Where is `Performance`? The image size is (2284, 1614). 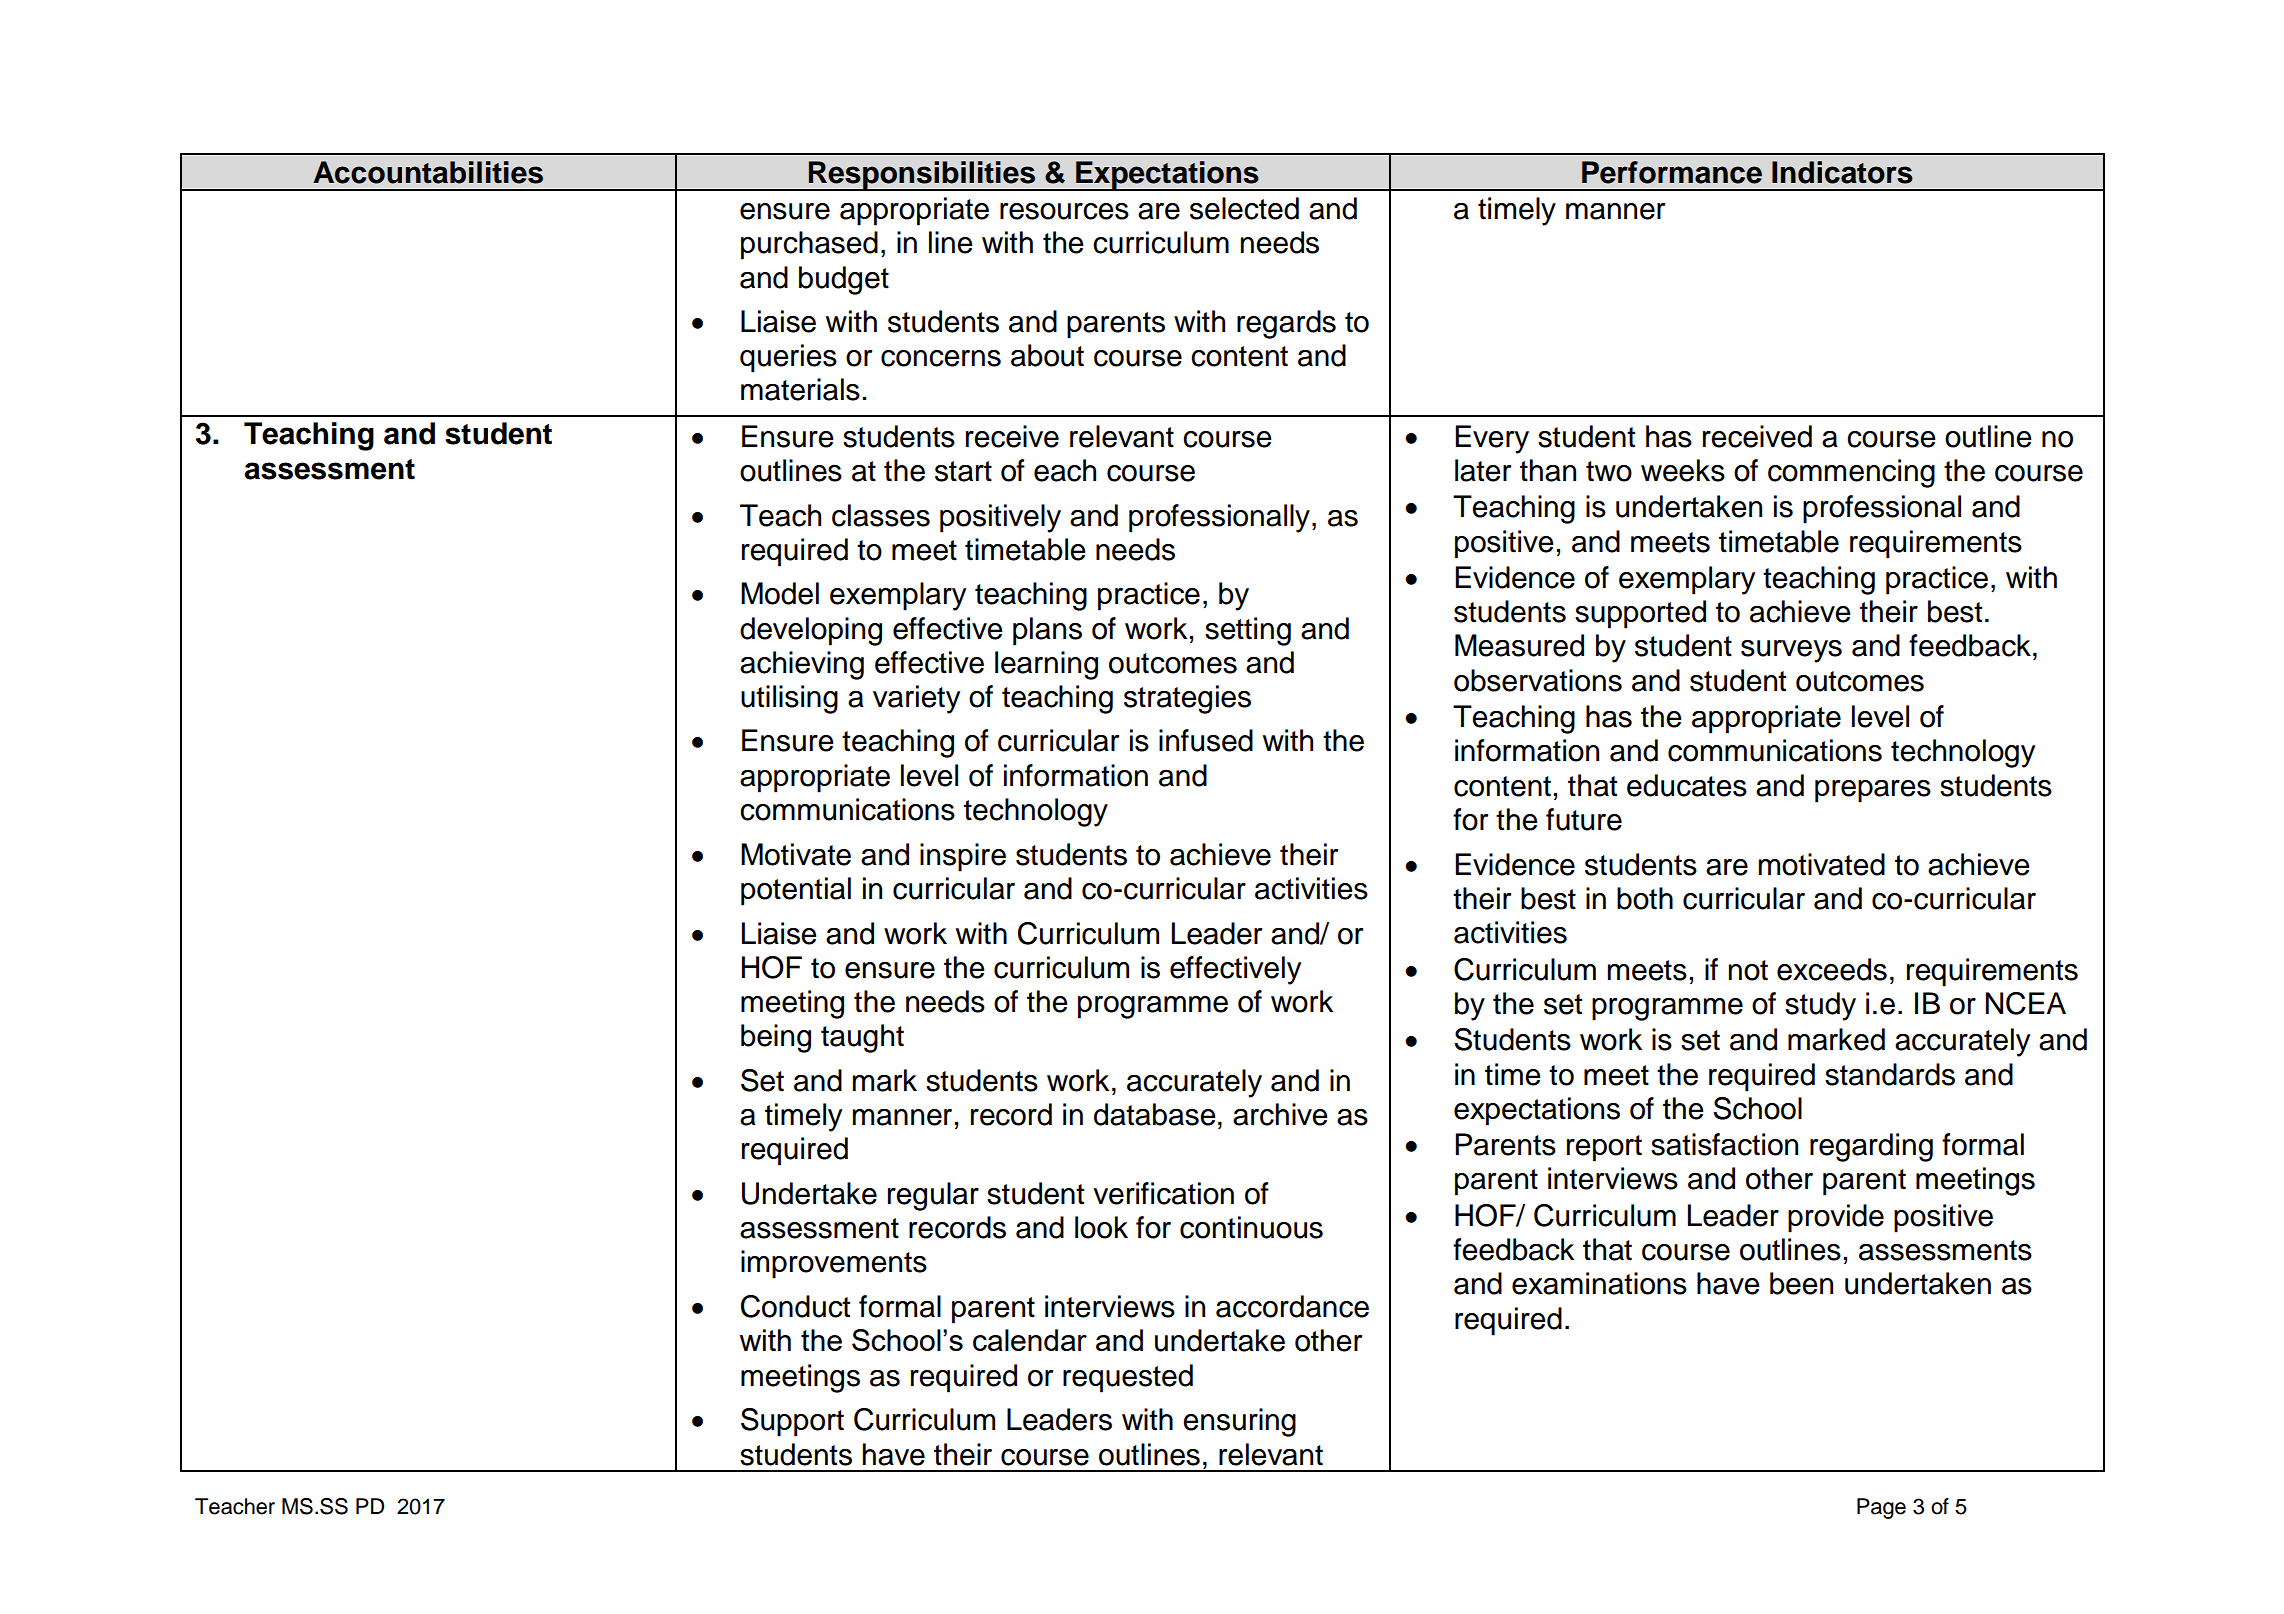
Performance is located at coordinates (1672, 172).
